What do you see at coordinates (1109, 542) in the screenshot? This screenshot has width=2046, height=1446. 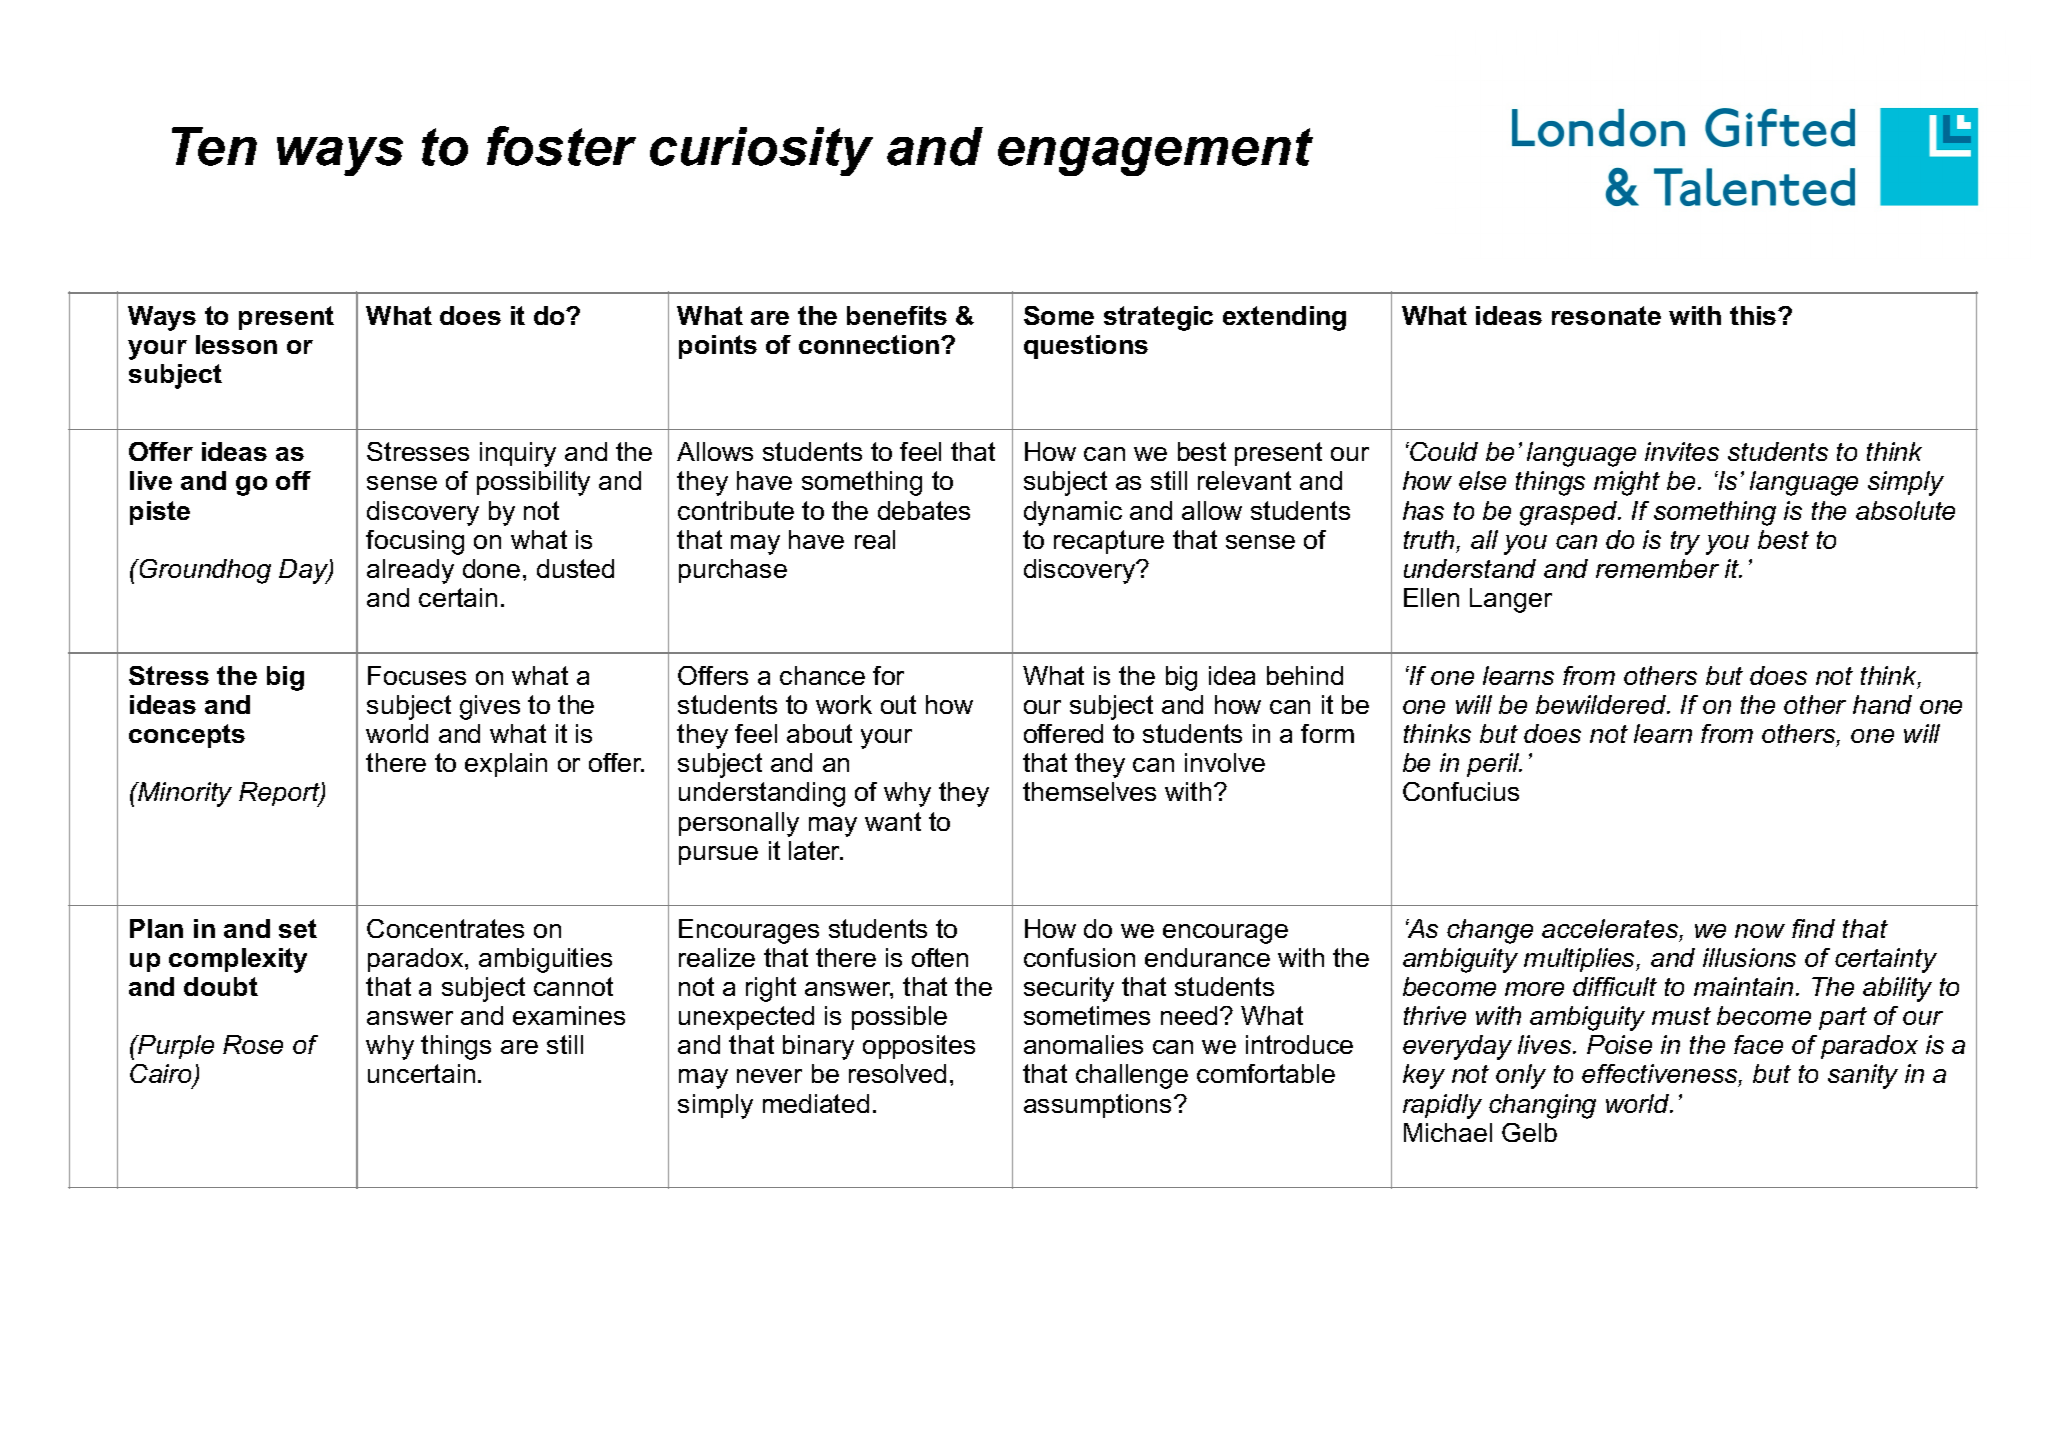 I see `recapture` at bounding box center [1109, 542].
